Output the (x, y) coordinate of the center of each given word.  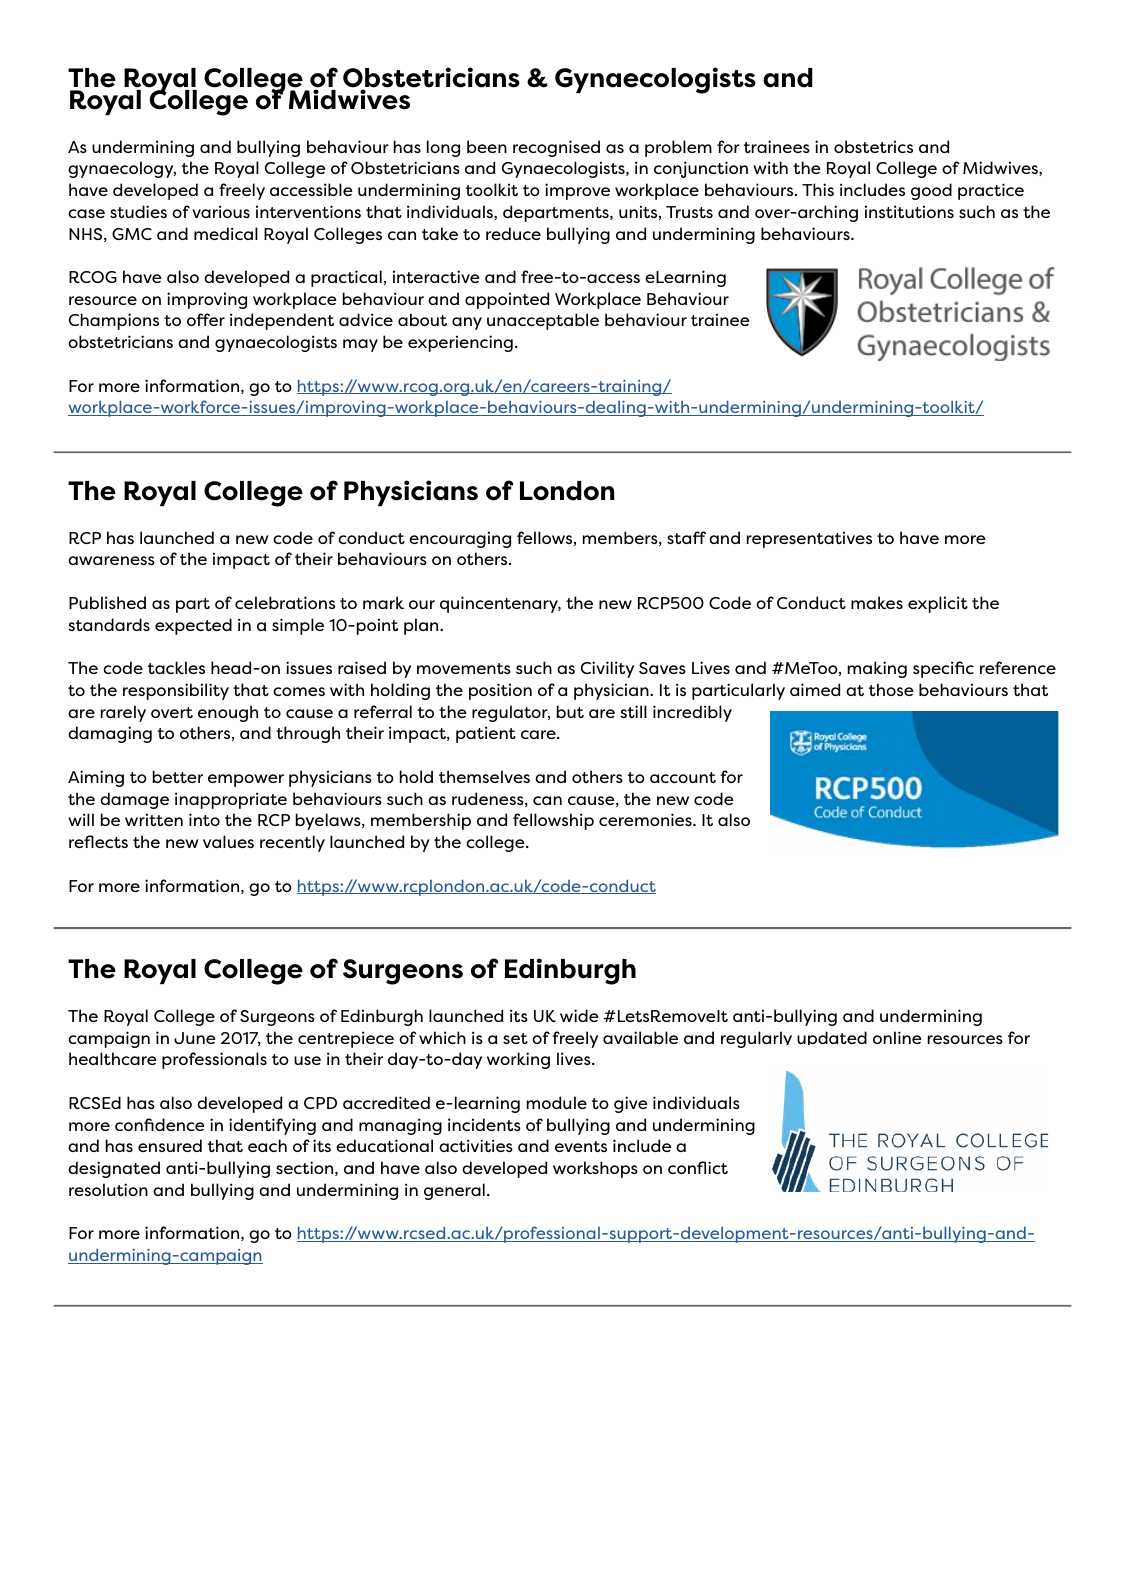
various (221, 211)
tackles (176, 667)
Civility (607, 669)
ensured (170, 1145)
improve (577, 191)
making (877, 669)
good (931, 191)
